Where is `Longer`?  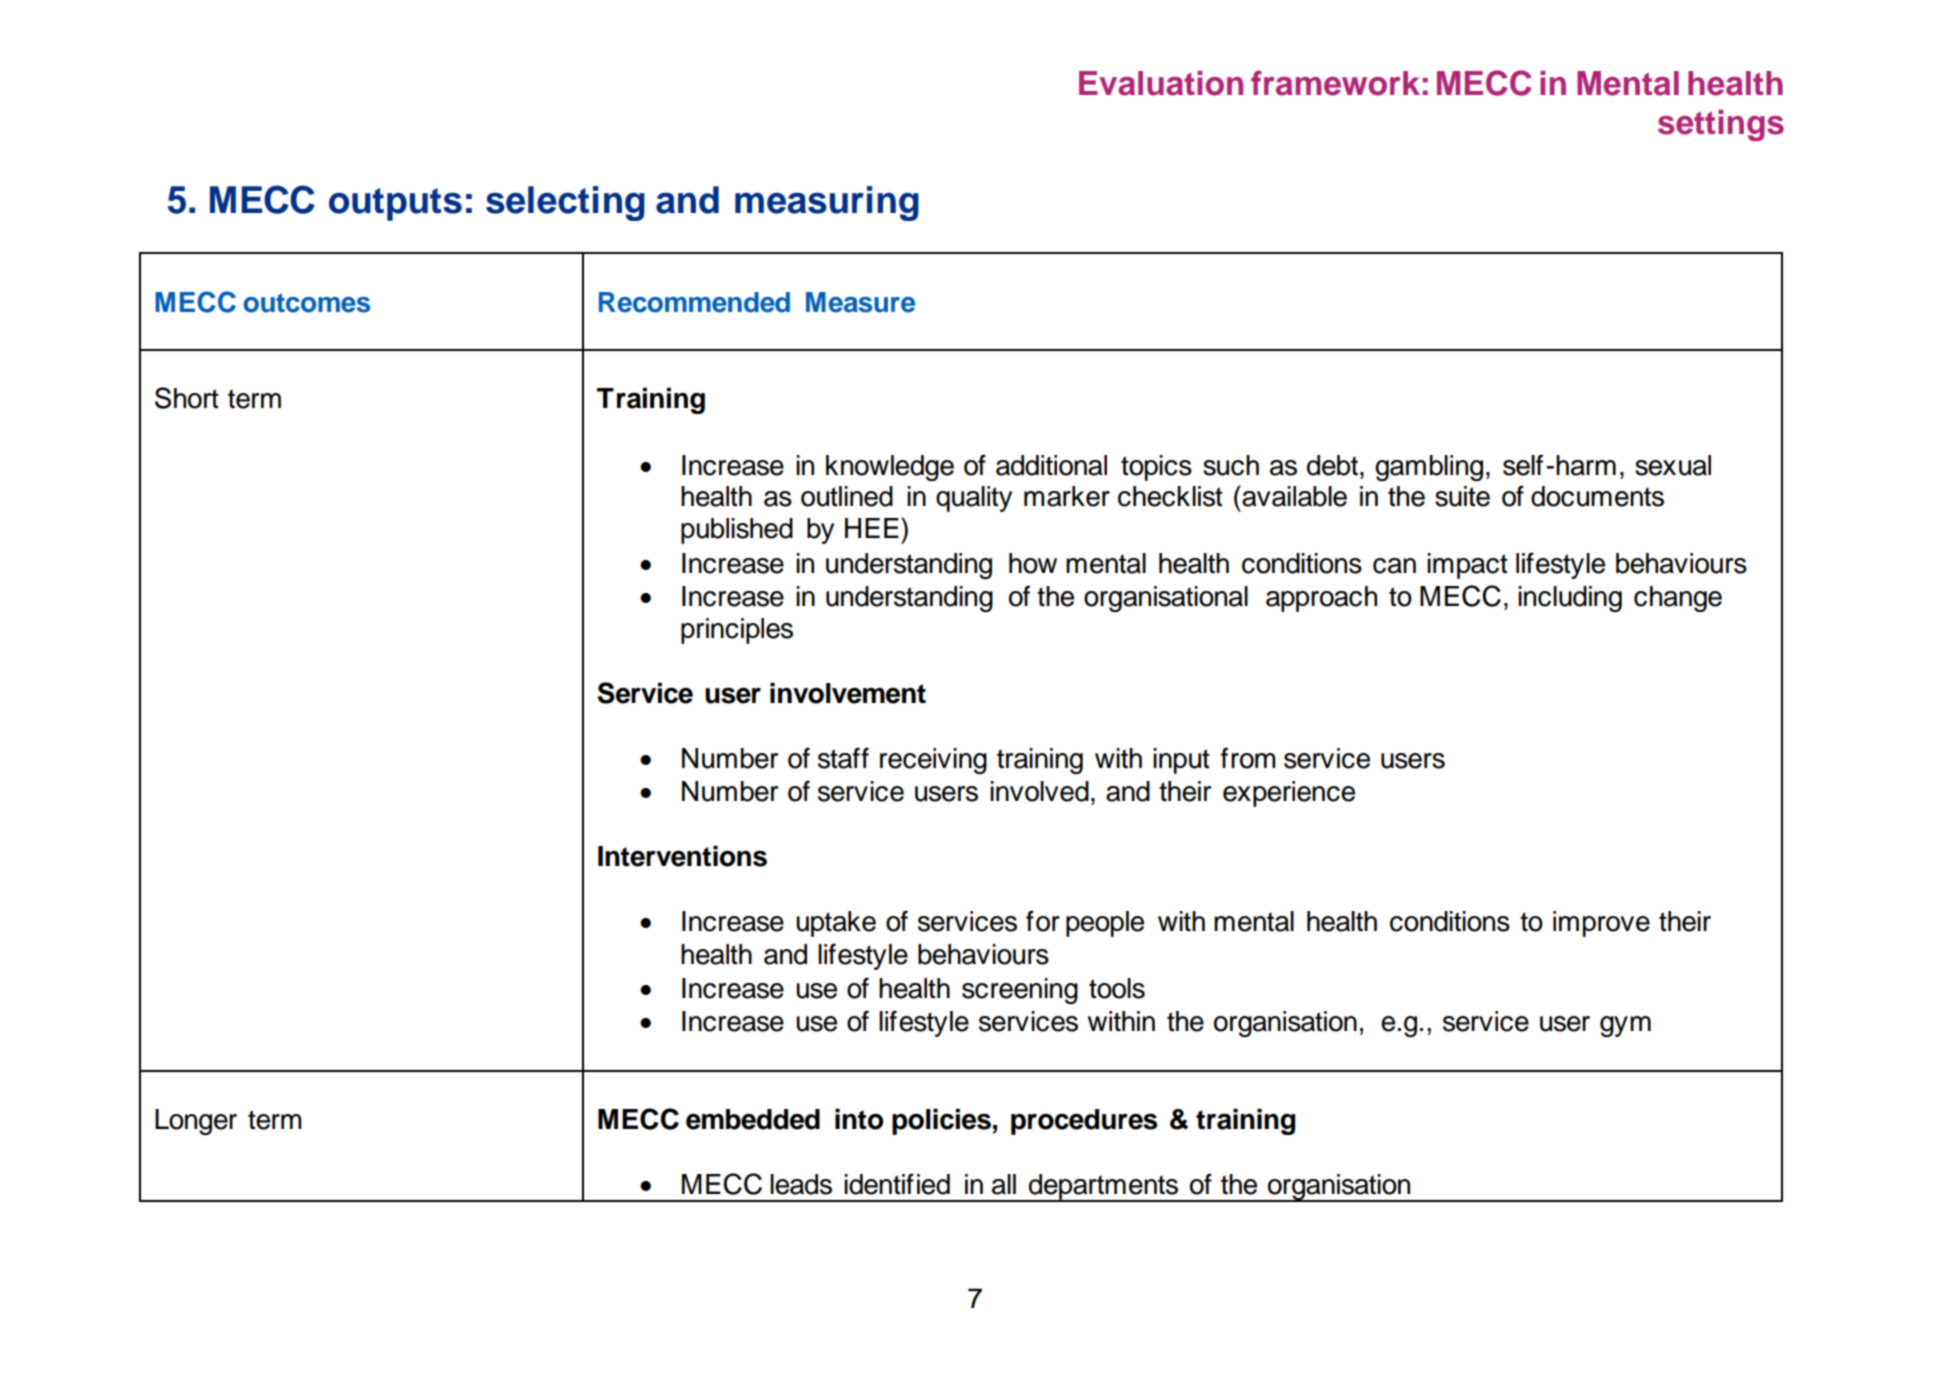 Longer is located at coordinates (196, 1122).
